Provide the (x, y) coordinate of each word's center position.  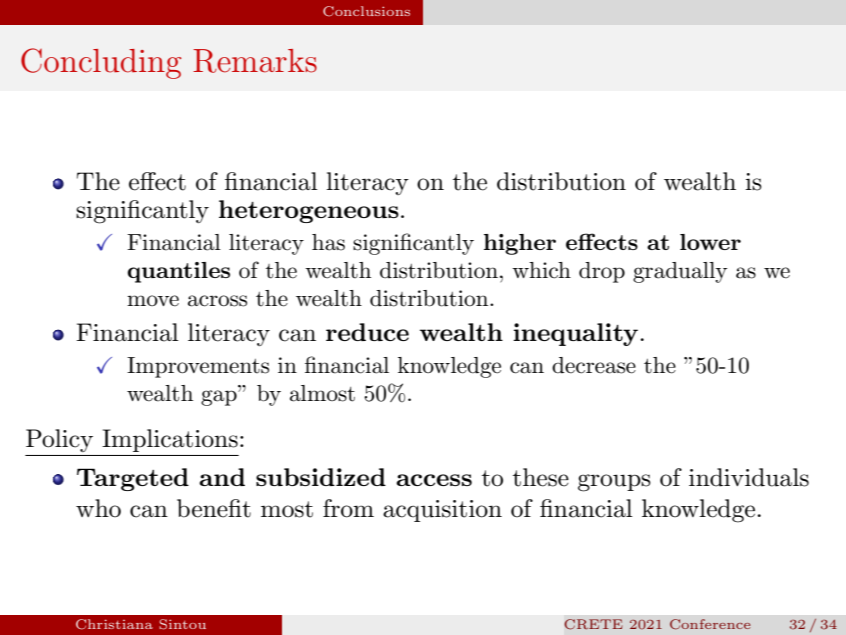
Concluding (101, 63)
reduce (367, 332)
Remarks (255, 61)
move (153, 301)
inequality (575, 334)
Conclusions (366, 11)
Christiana (114, 624)
